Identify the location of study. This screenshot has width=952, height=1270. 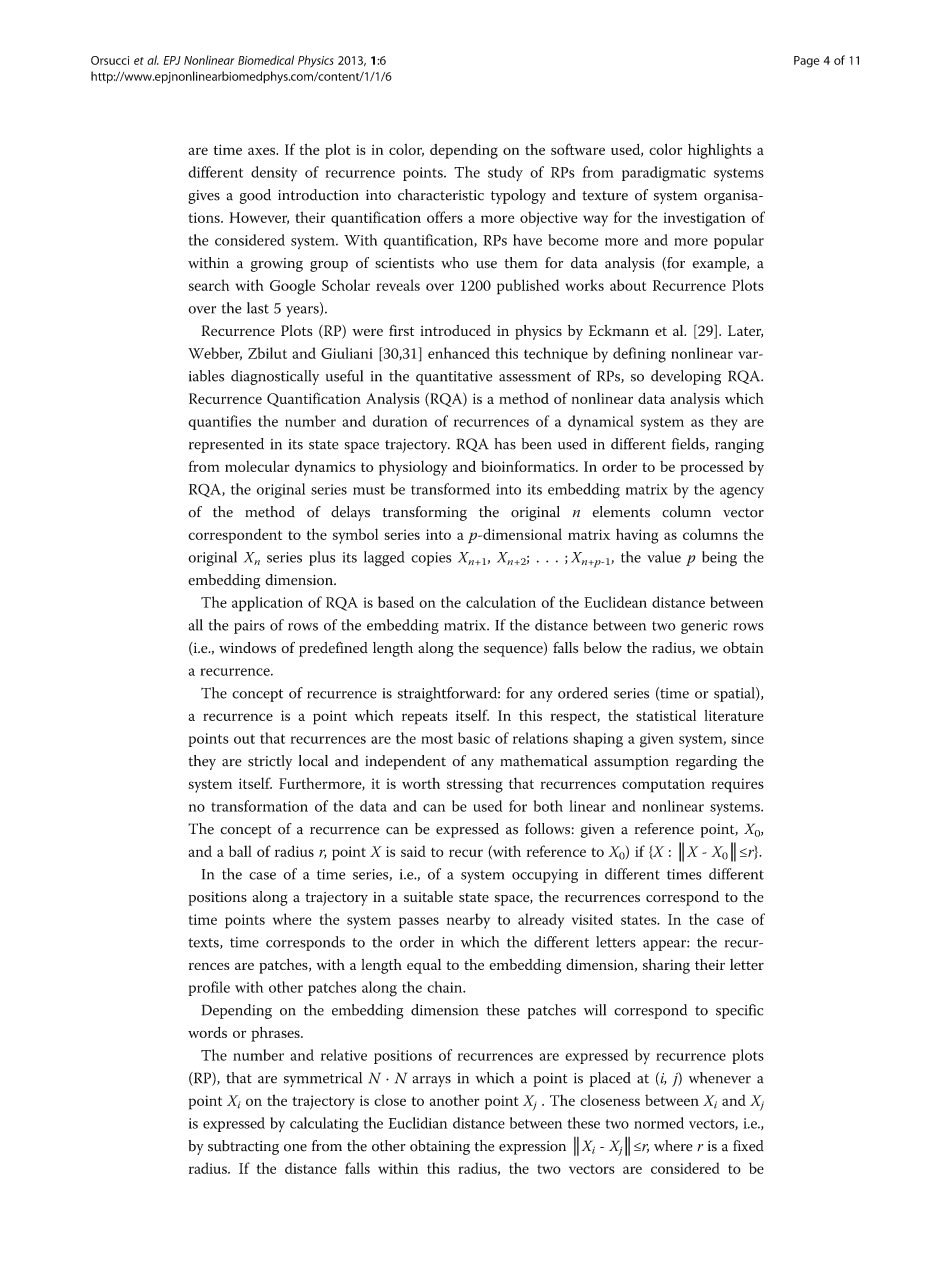
(505, 174).
